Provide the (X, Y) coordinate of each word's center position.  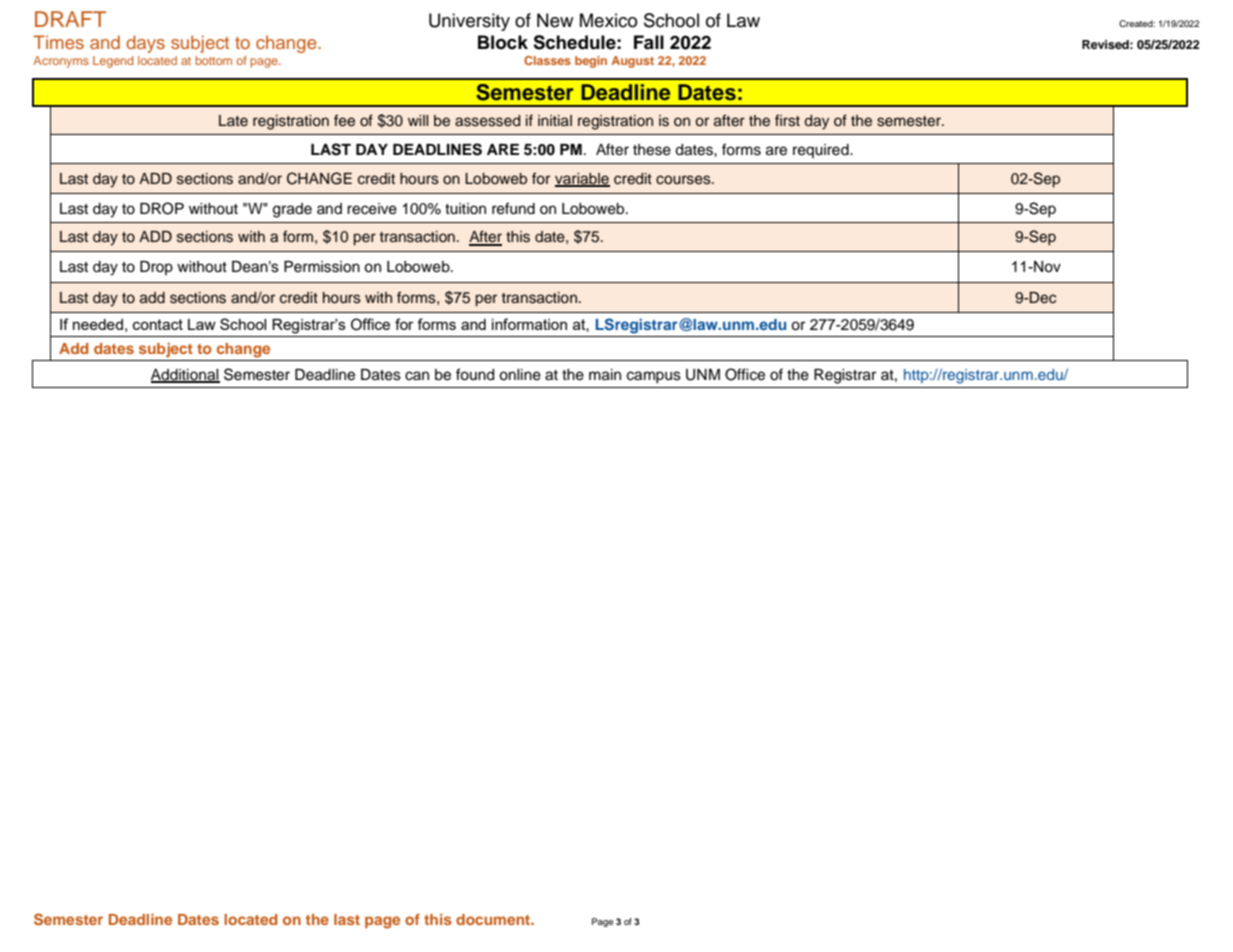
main (605, 375)
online (520, 375)
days (145, 44)
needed (98, 324)
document (494, 919)
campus (654, 377)
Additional (185, 375)
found (475, 374)
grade (292, 210)
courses (684, 180)
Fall (649, 42)
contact (158, 324)
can (417, 376)
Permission (322, 267)
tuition (465, 209)
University (469, 22)
